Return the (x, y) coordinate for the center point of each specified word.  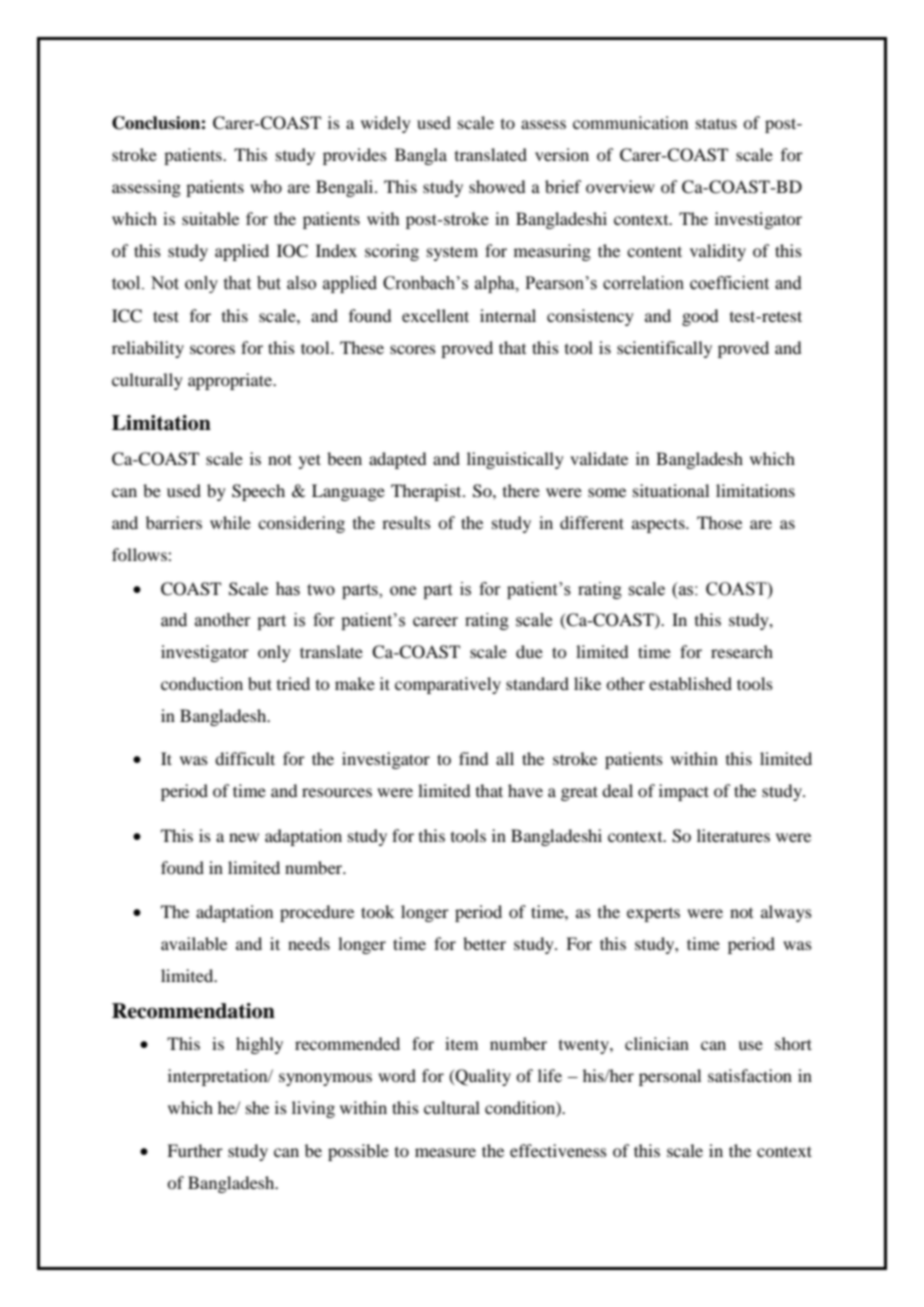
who (266, 186)
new (244, 837)
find (473, 758)
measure (445, 1152)
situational (671, 490)
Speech (258, 492)
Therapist (427, 492)
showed (497, 186)
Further (195, 1150)
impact (684, 792)
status (716, 123)
